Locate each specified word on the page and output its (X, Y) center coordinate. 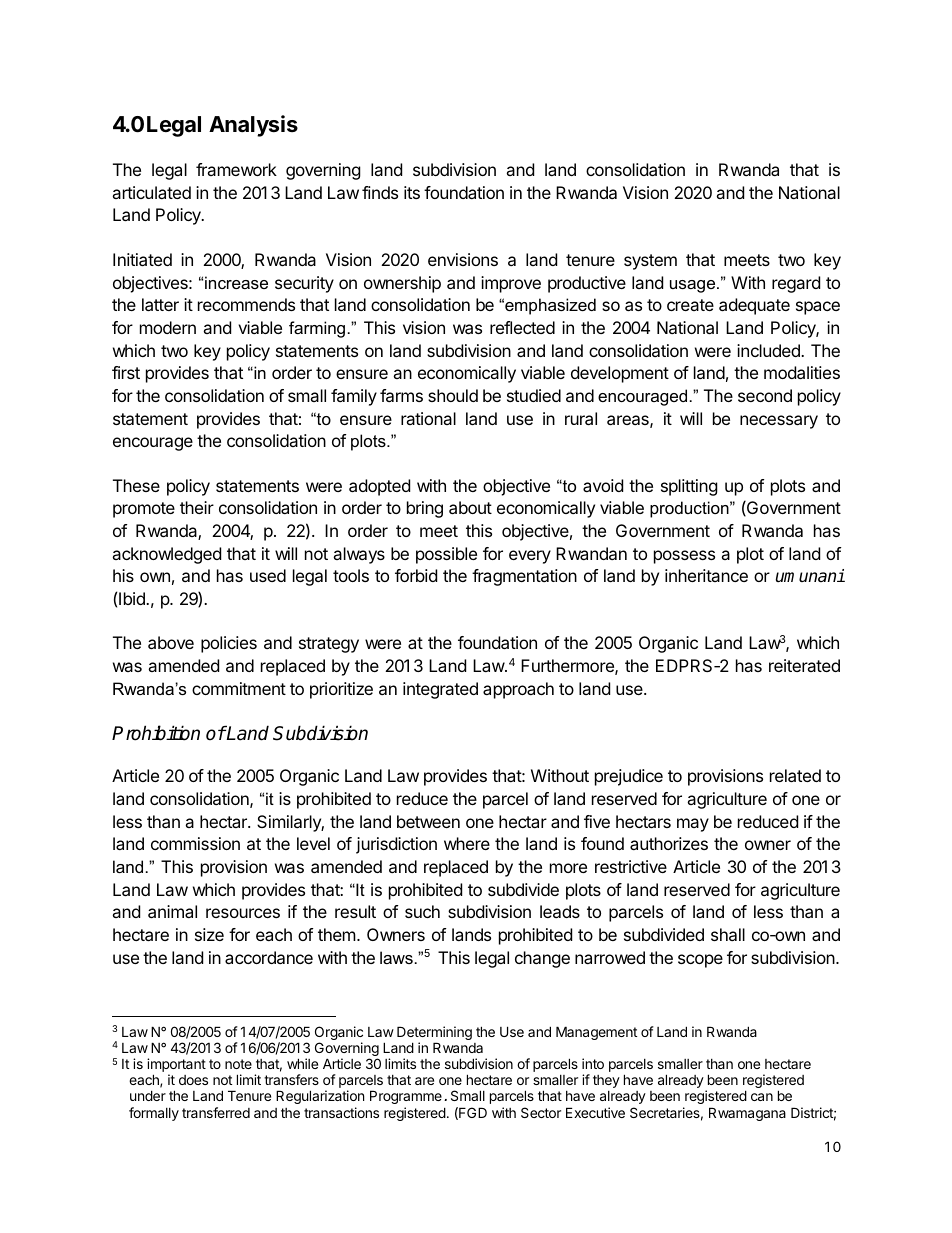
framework (236, 169)
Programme (406, 1097)
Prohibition (156, 733)
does (193, 1080)
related (795, 775)
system (650, 262)
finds (380, 192)
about (470, 507)
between (428, 821)
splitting (689, 487)
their (197, 507)
